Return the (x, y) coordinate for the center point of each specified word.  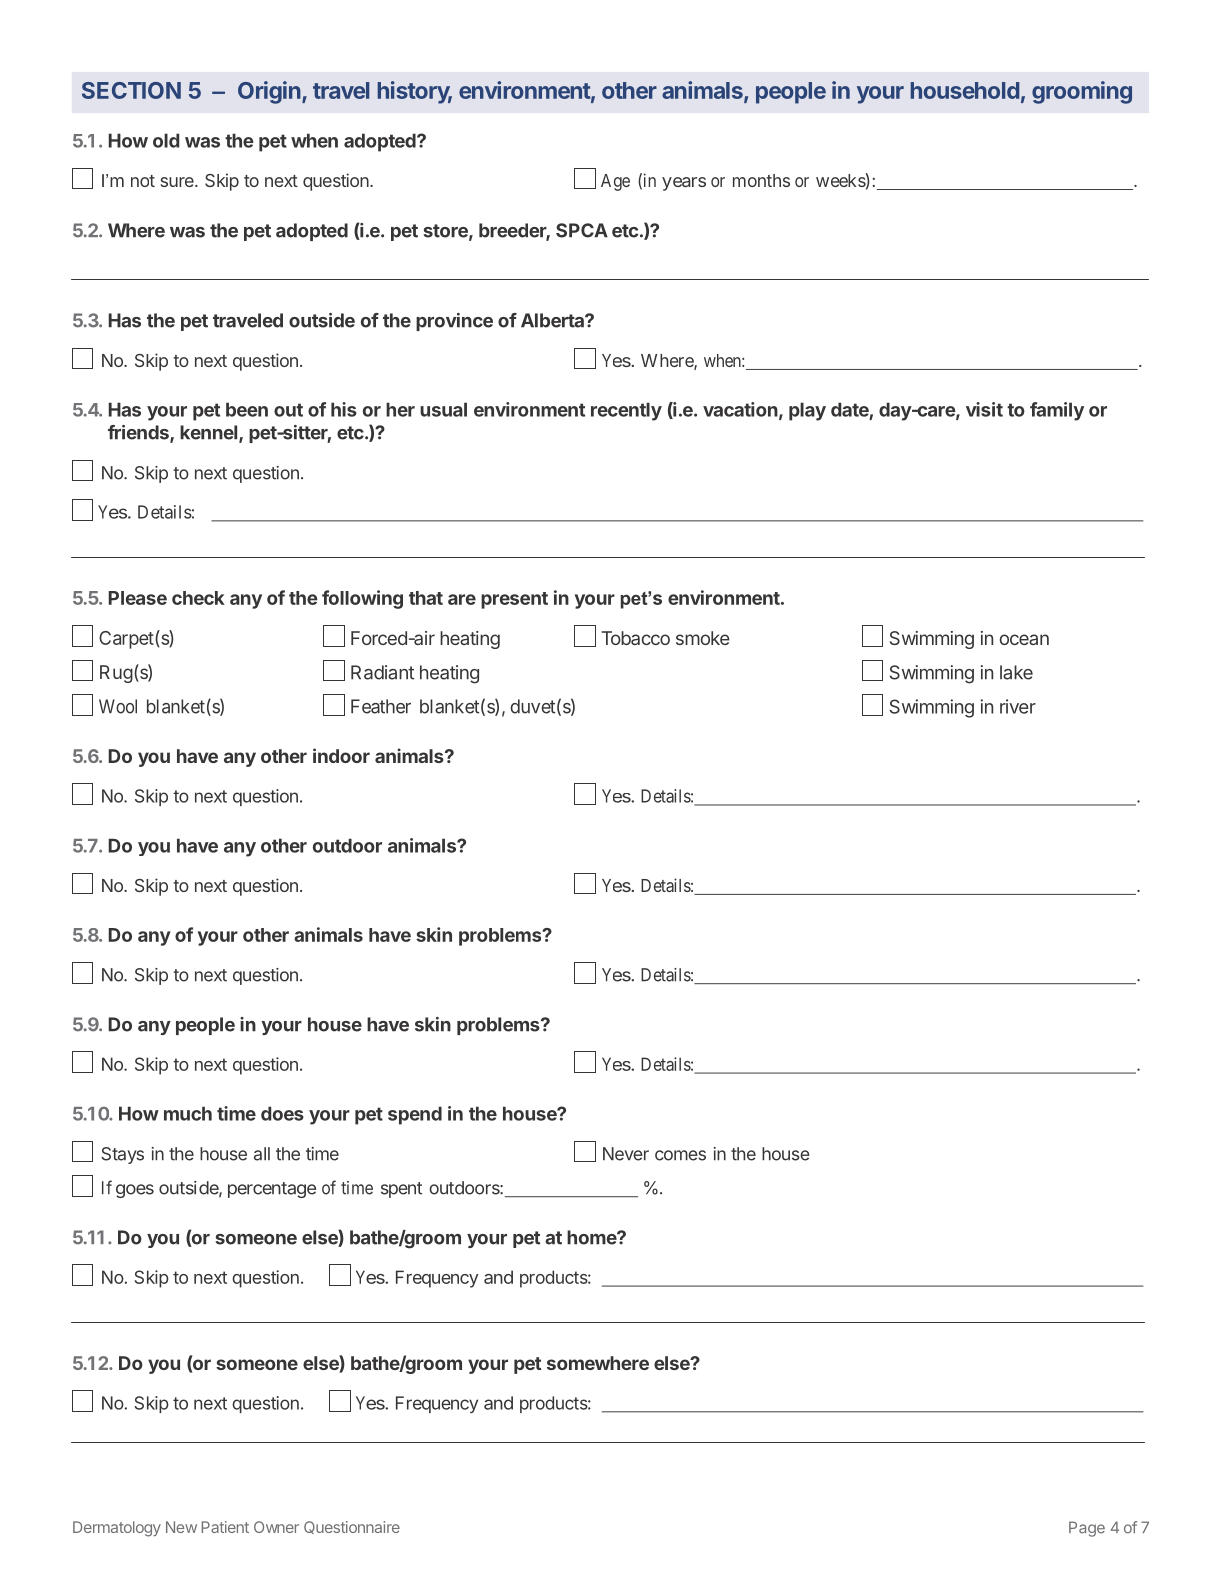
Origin (270, 92)
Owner (276, 1527)
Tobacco (635, 638)
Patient (225, 1527)
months (761, 180)
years (684, 184)
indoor (341, 755)
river (1018, 706)
